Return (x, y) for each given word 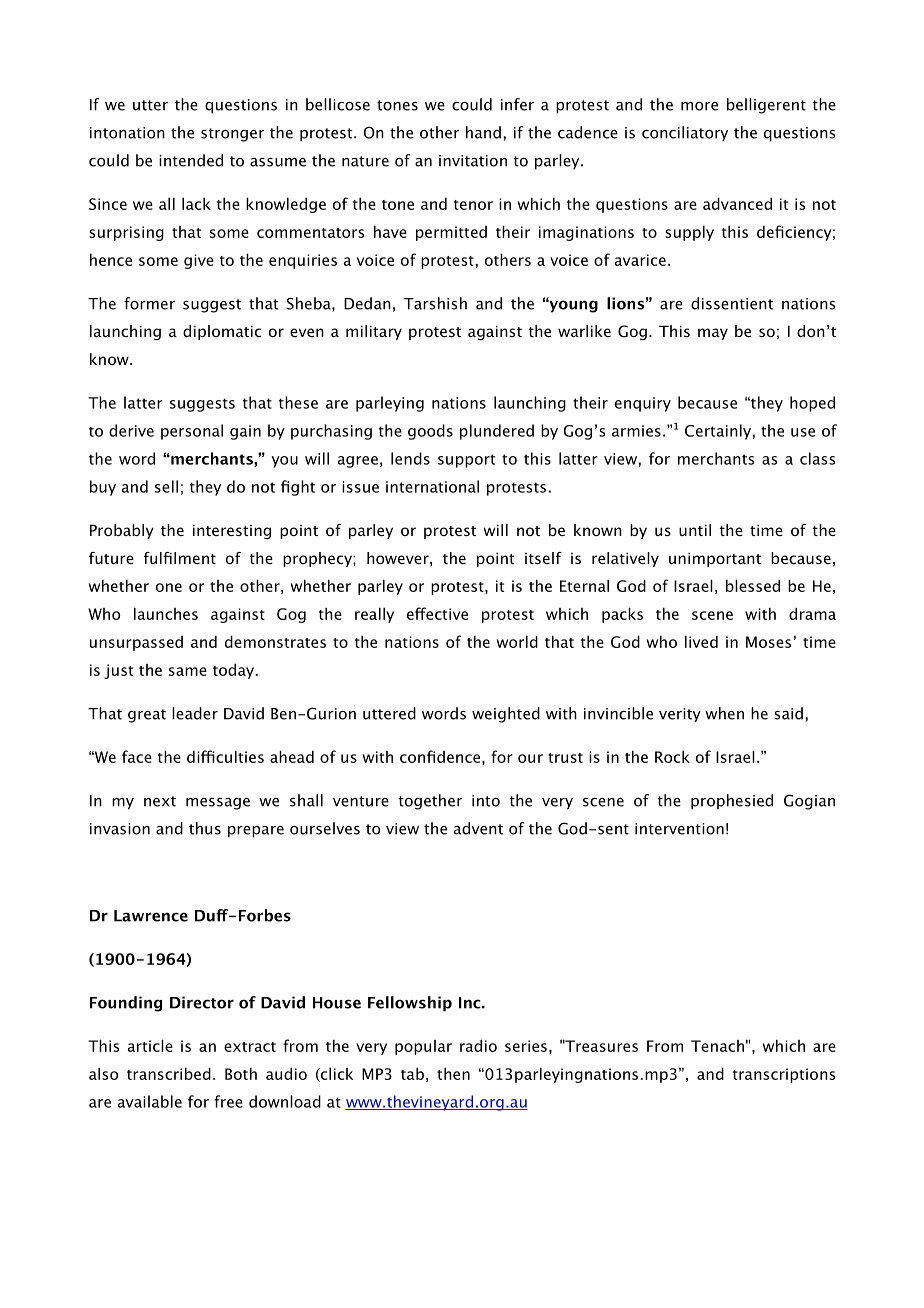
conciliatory (685, 134)
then (453, 1073)
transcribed (169, 1073)
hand (483, 132)
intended (191, 160)
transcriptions (784, 1075)
